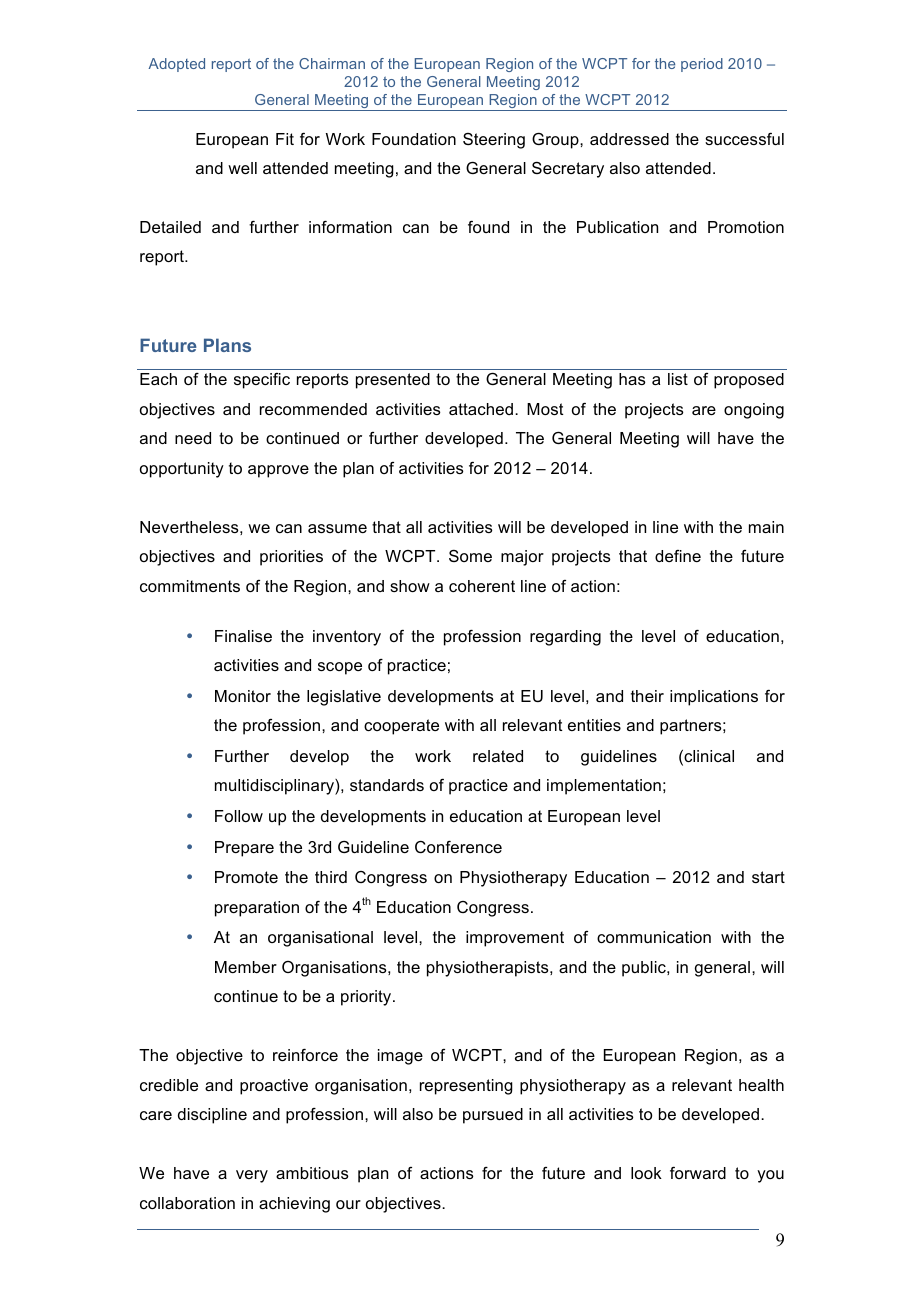 This screenshot has height=1308, width=924. Describe the element at coordinates (176, 65) in the screenshot. I see `Adopted` at that location.
